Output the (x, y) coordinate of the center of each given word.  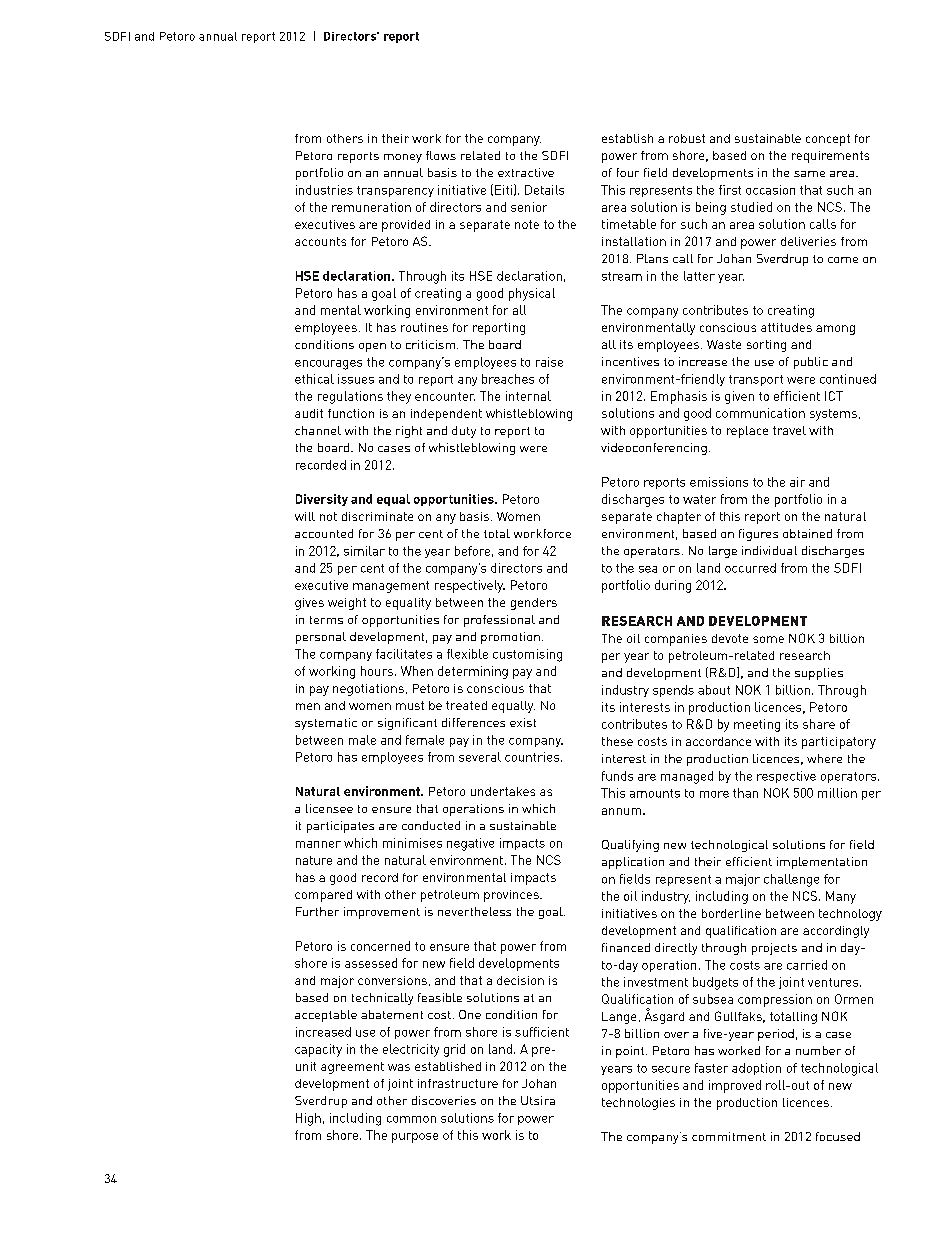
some (768, 639)
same (809, 174)
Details (544, 190)
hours (377, 671)
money (403, 158)
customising (527, 655)
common (411, 1119)
